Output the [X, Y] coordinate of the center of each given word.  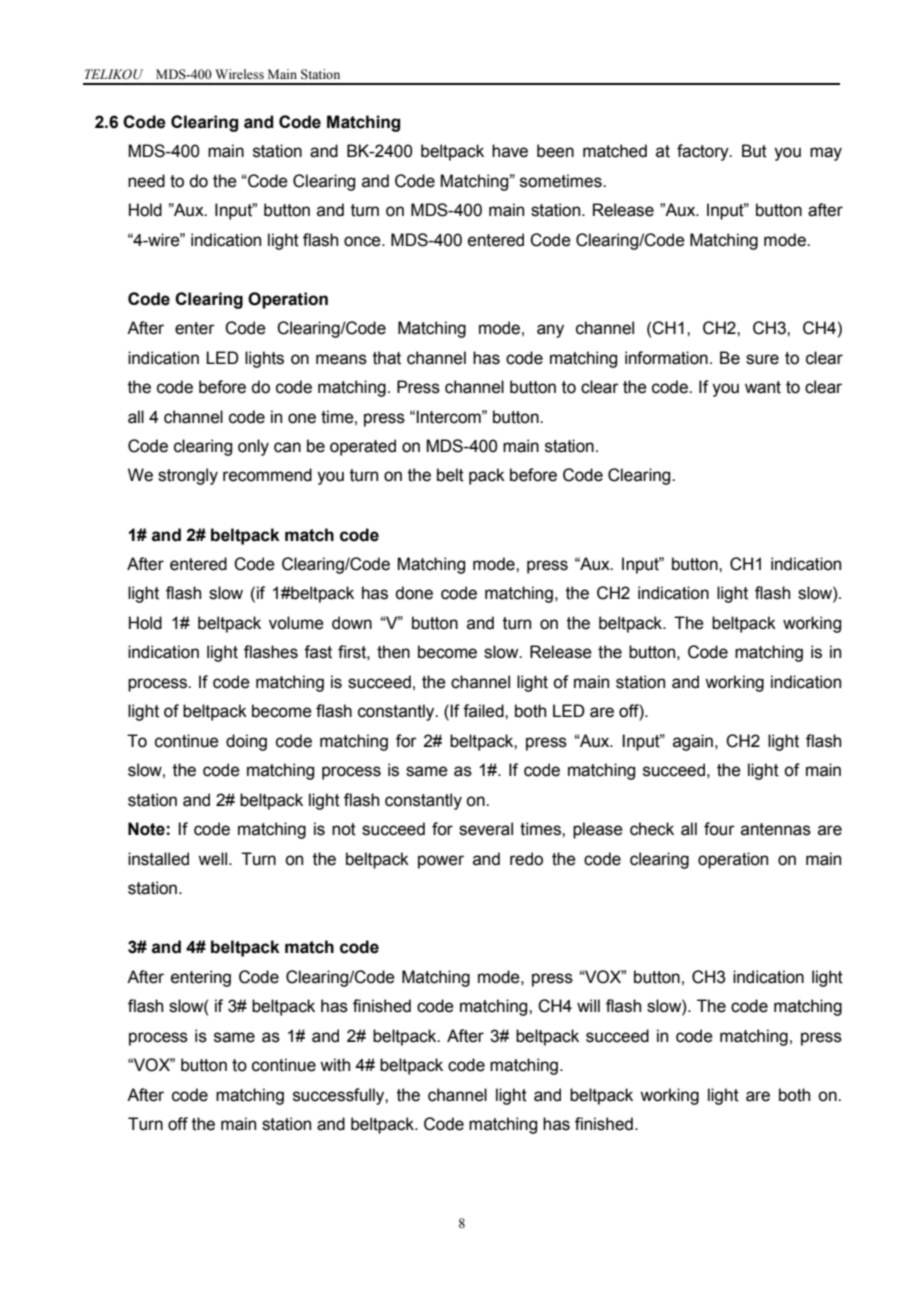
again [693, 742]
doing [246, 742]
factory [704, 152]
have [510, 151]
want [763, 387]
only [253, 447]
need [146, 181]
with [335, 1065]
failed [484, 711]
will [588, 1005]
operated [363, 447]
